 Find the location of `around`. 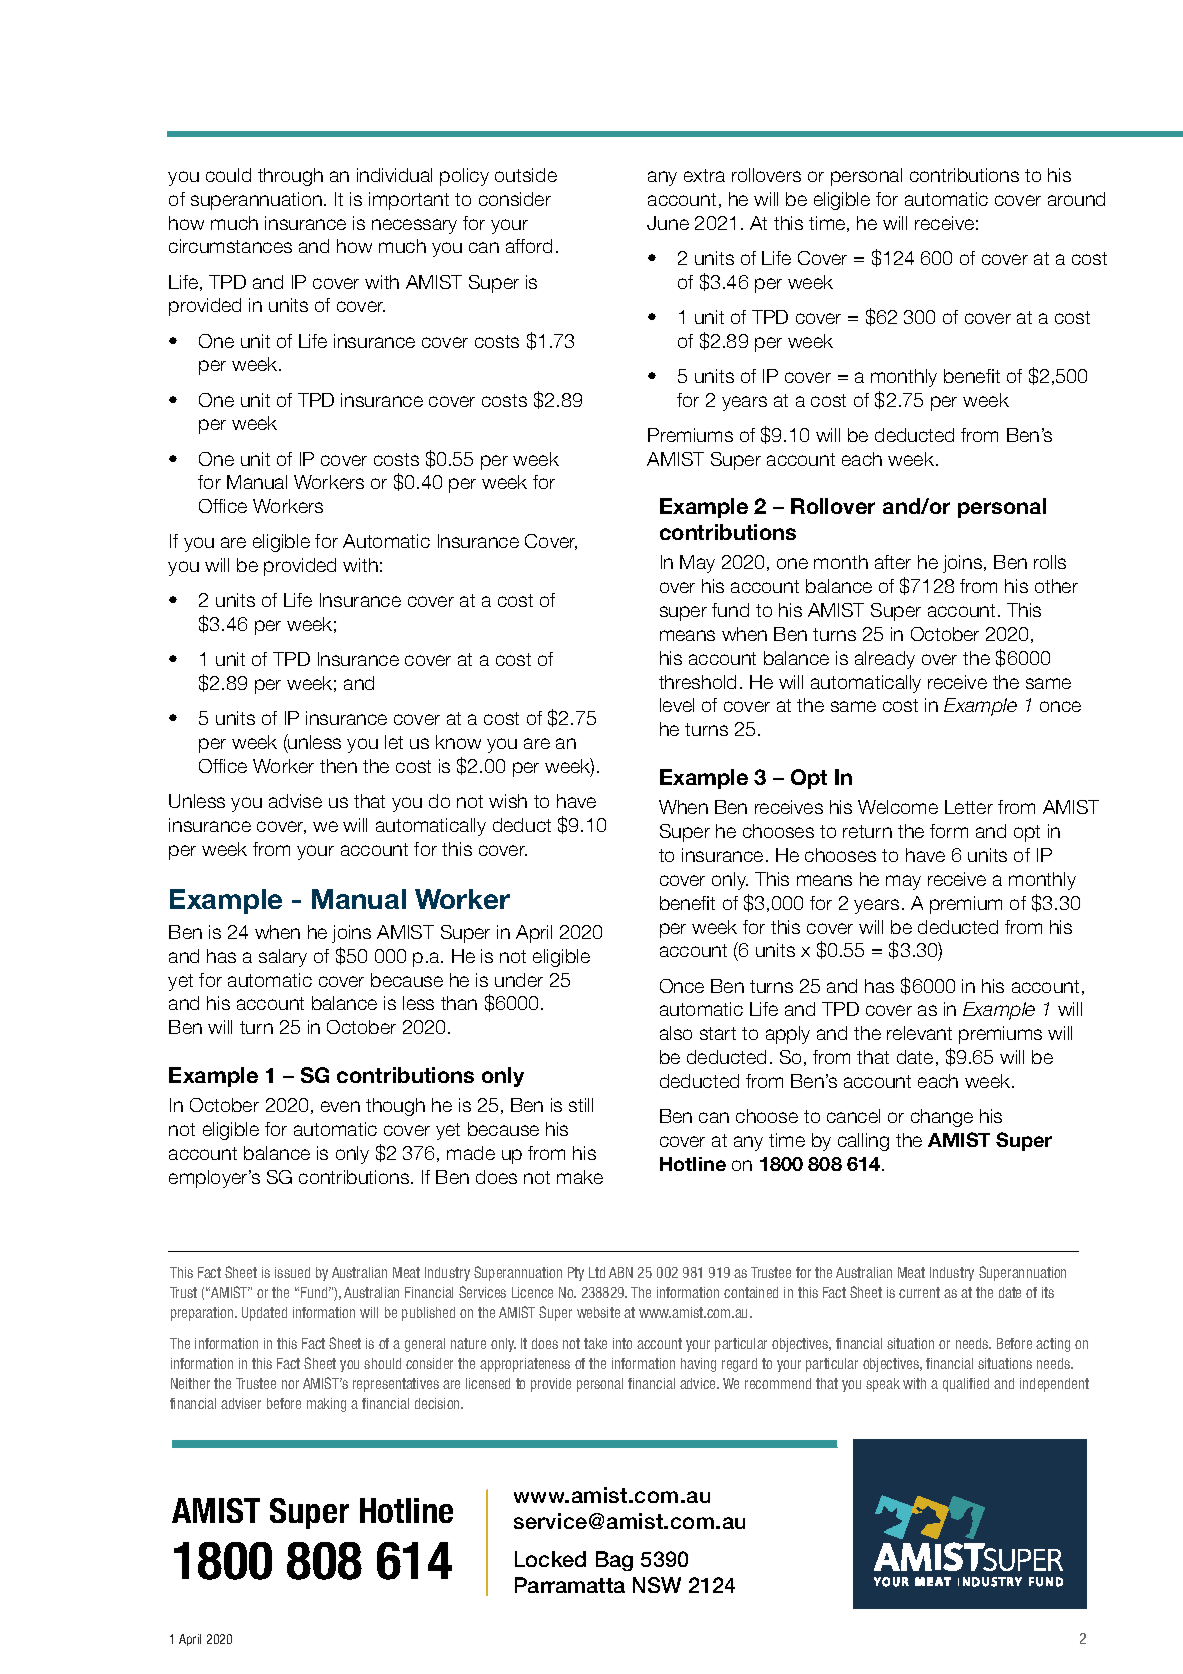

around is located at coordinates (1076, 199).
